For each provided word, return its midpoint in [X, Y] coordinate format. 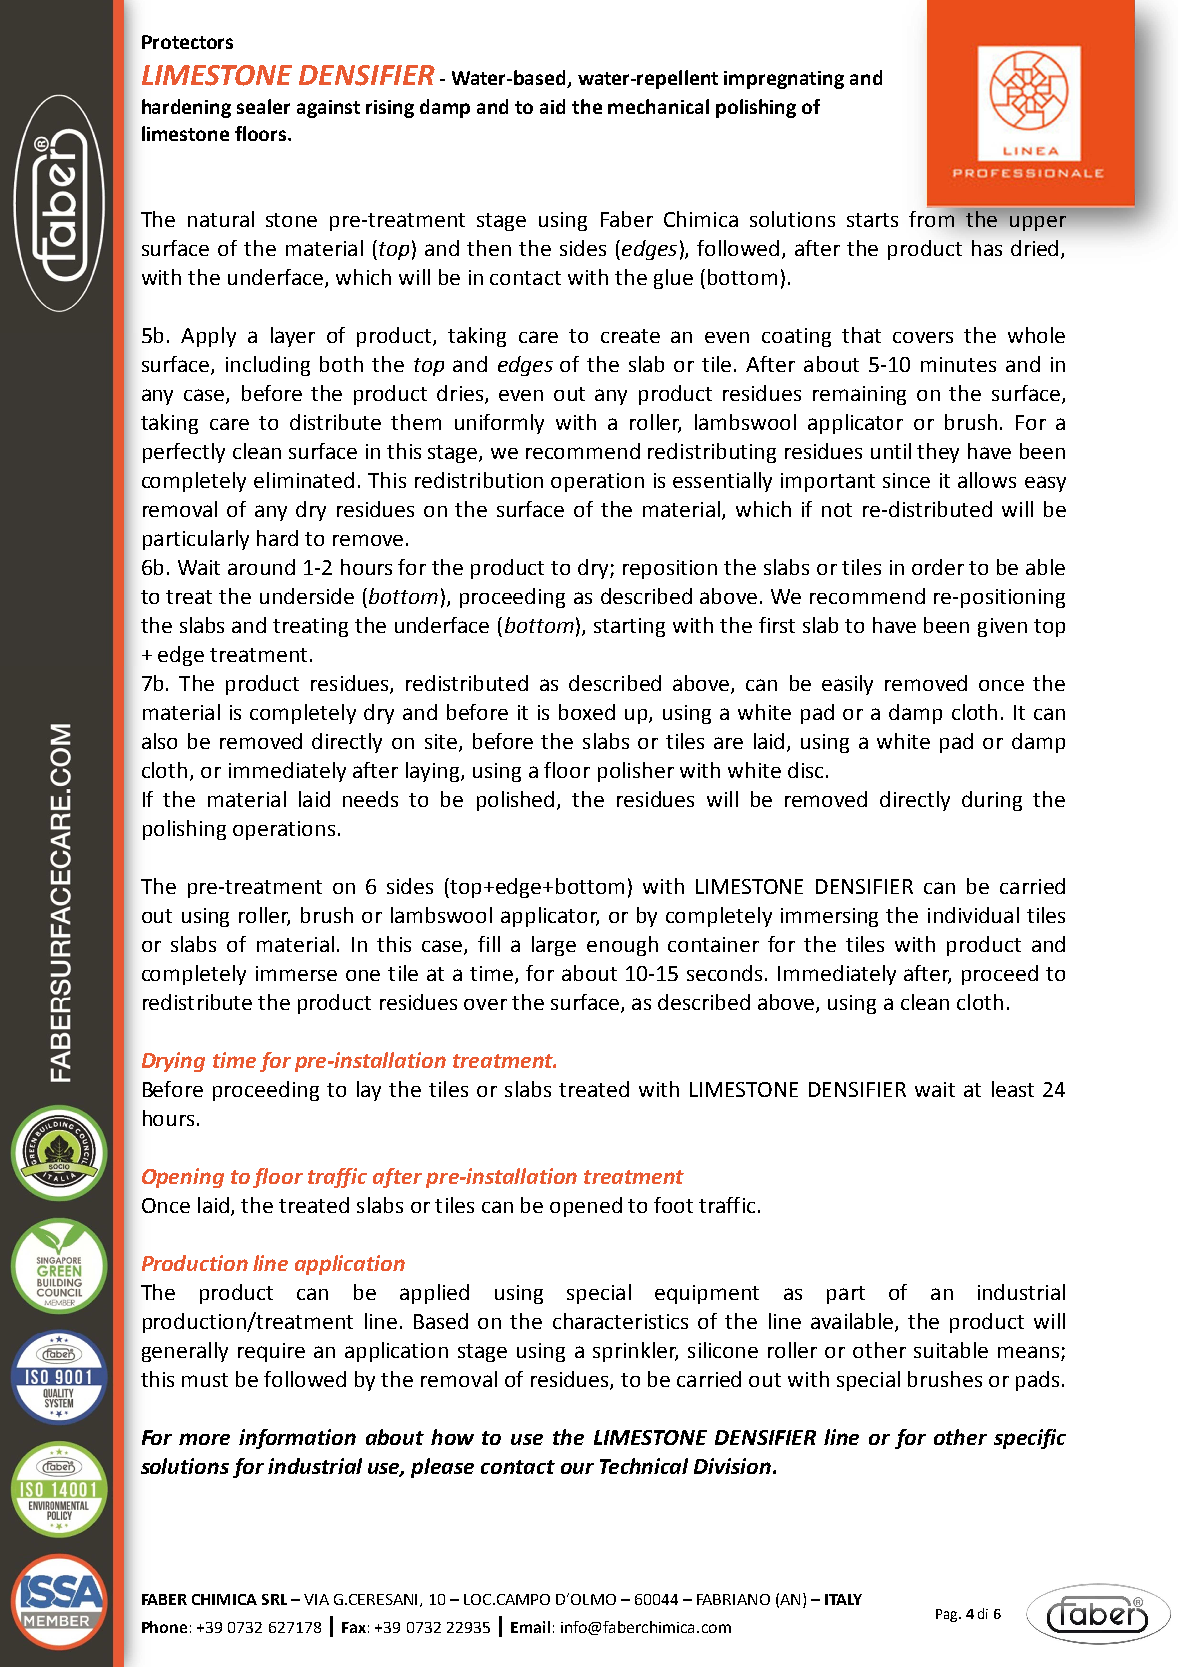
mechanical [658, 106]
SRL [274, 1599]
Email [530, 1627]
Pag [948, 1615]
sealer [263, 106]
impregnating [784, 80]
